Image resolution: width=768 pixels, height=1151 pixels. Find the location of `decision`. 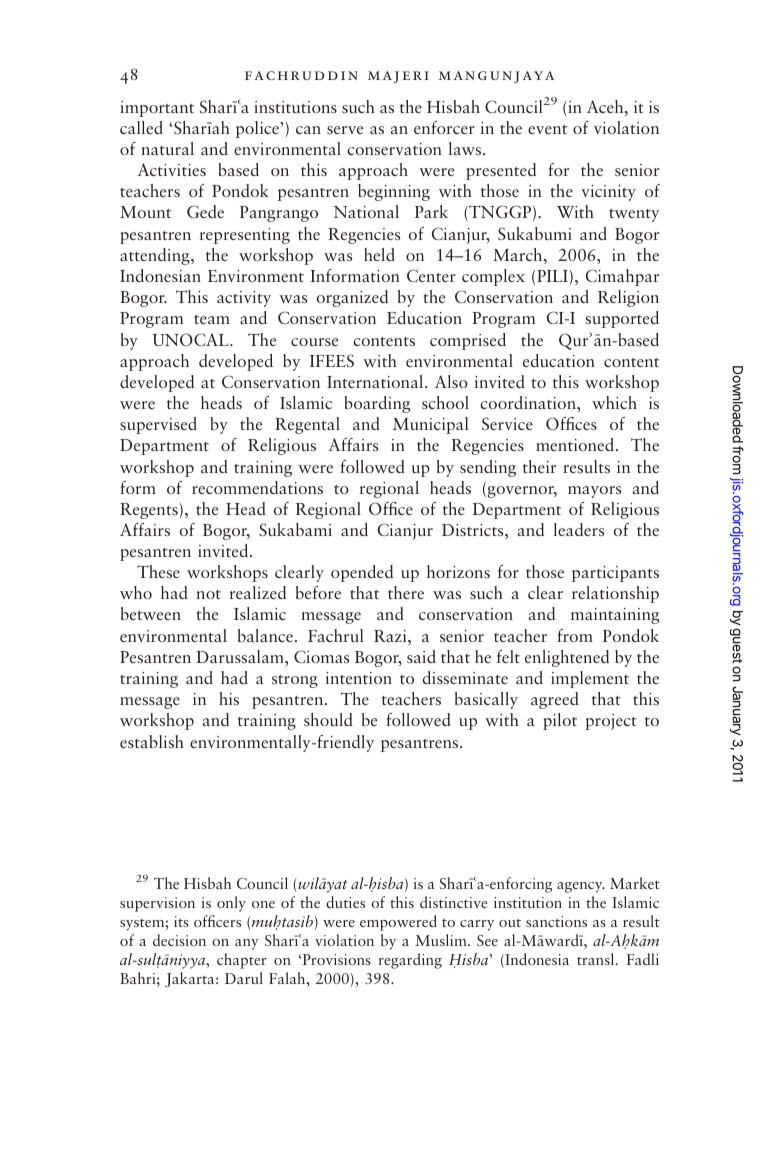

decision is located at coordinates (179, 940).
